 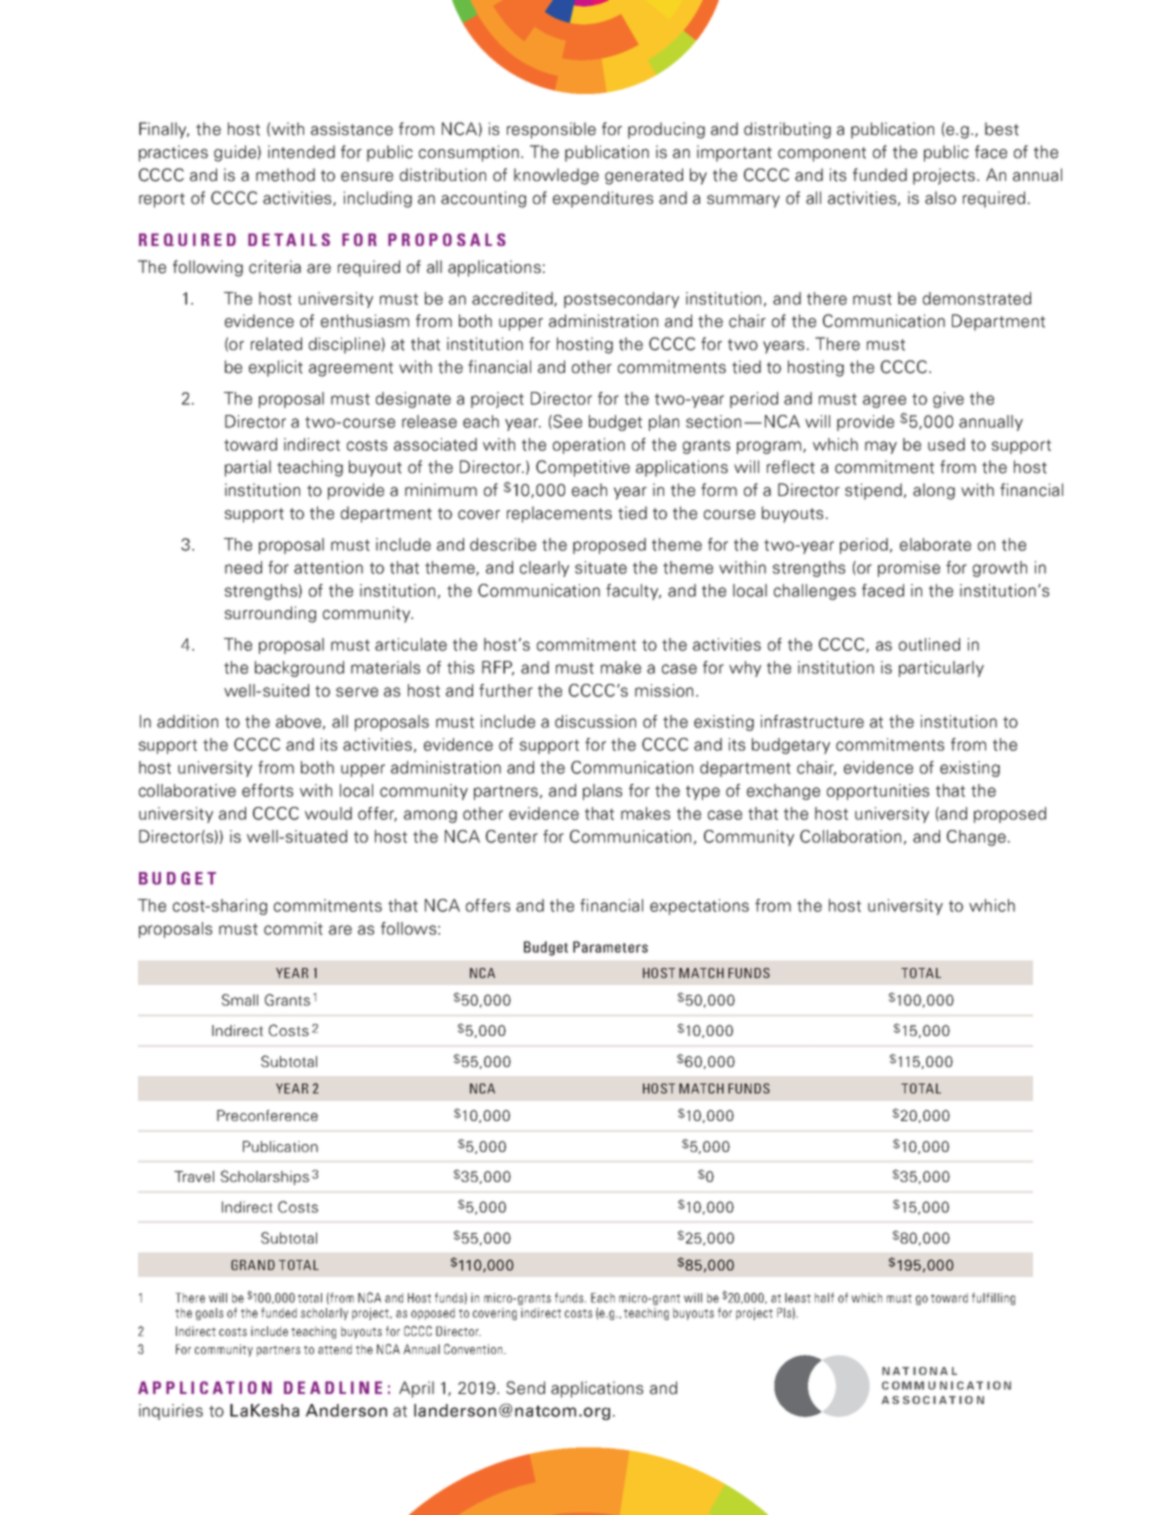 I want to click on attend, so click(x=335, y=1349).
